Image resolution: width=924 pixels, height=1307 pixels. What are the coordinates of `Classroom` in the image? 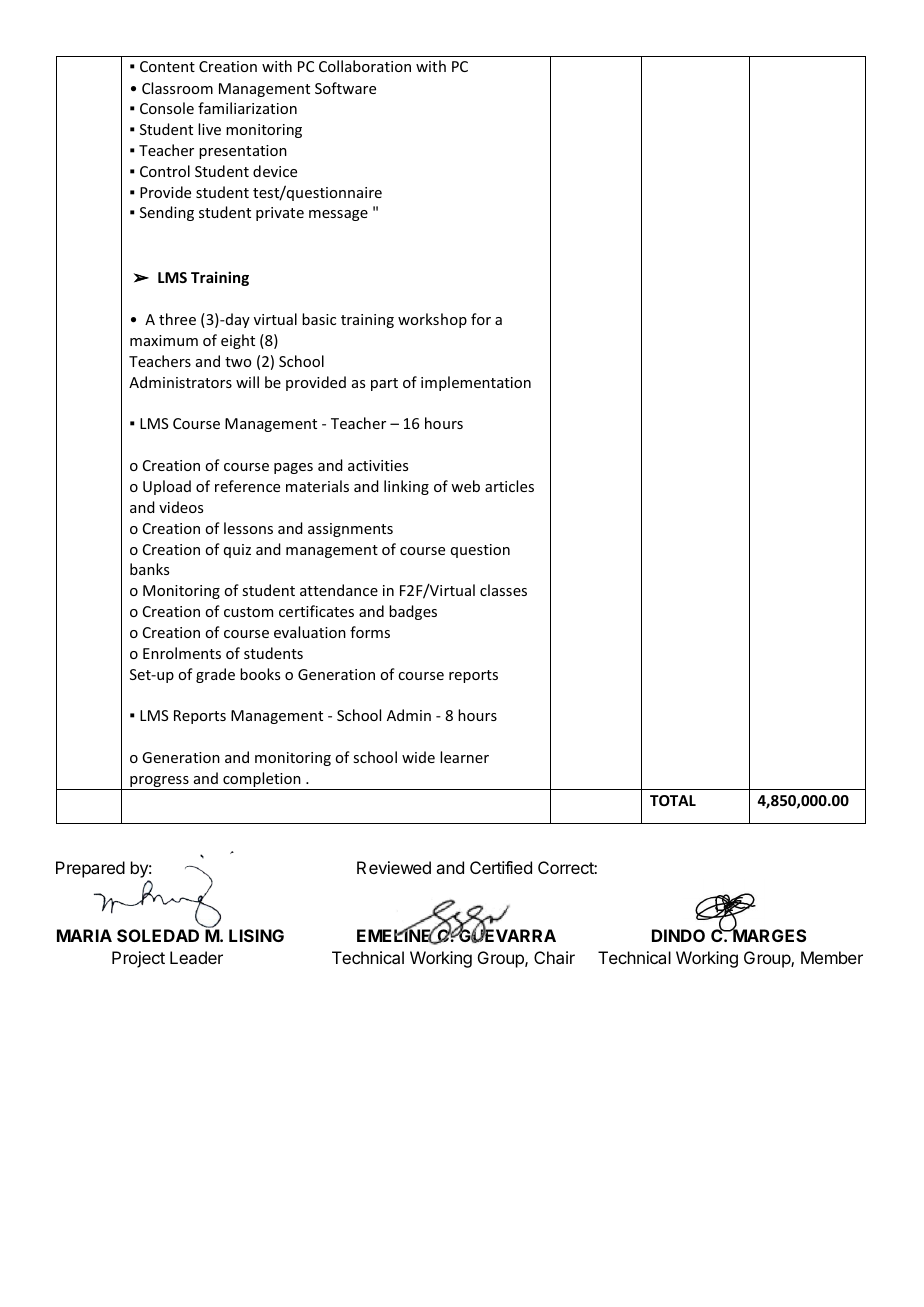 It's located at (177, 88).
